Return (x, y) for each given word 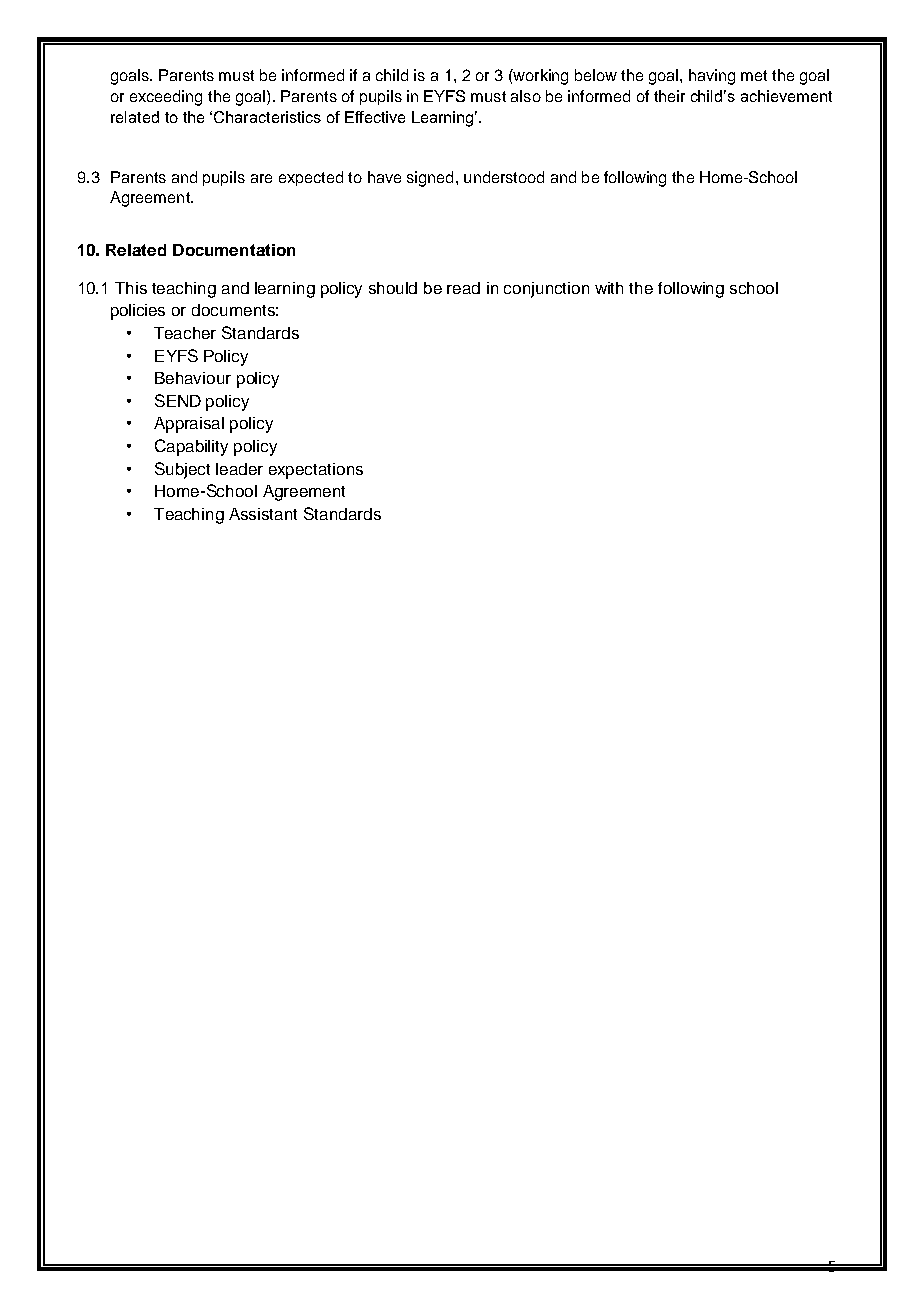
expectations (316, 471)
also (526, 96)
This (131, 288)
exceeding (166, 98)
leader (239, 469)
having (712, 77)
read (463, 288)
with (609, 288)
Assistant (263, 514)
